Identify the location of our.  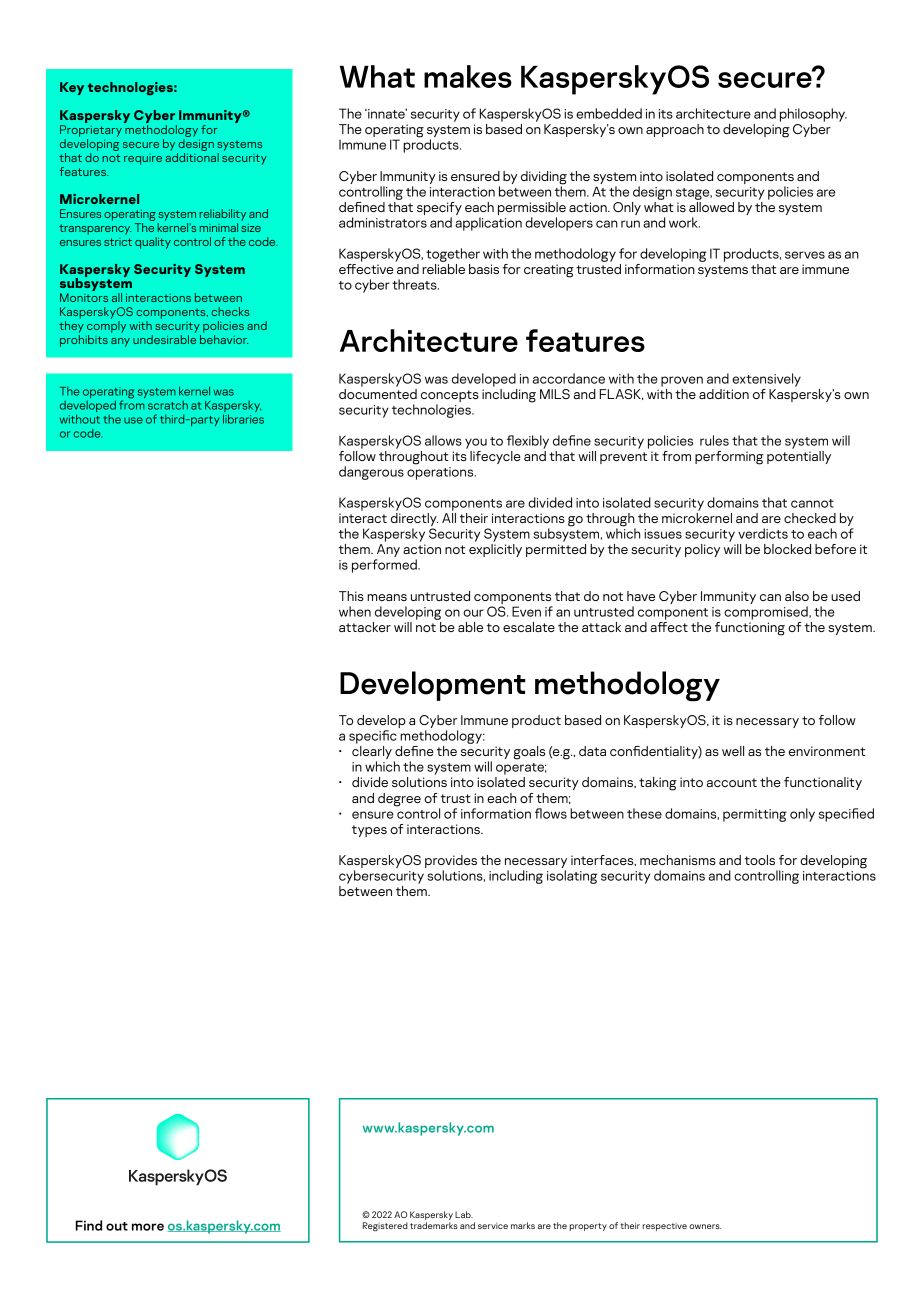
(473, 613).
